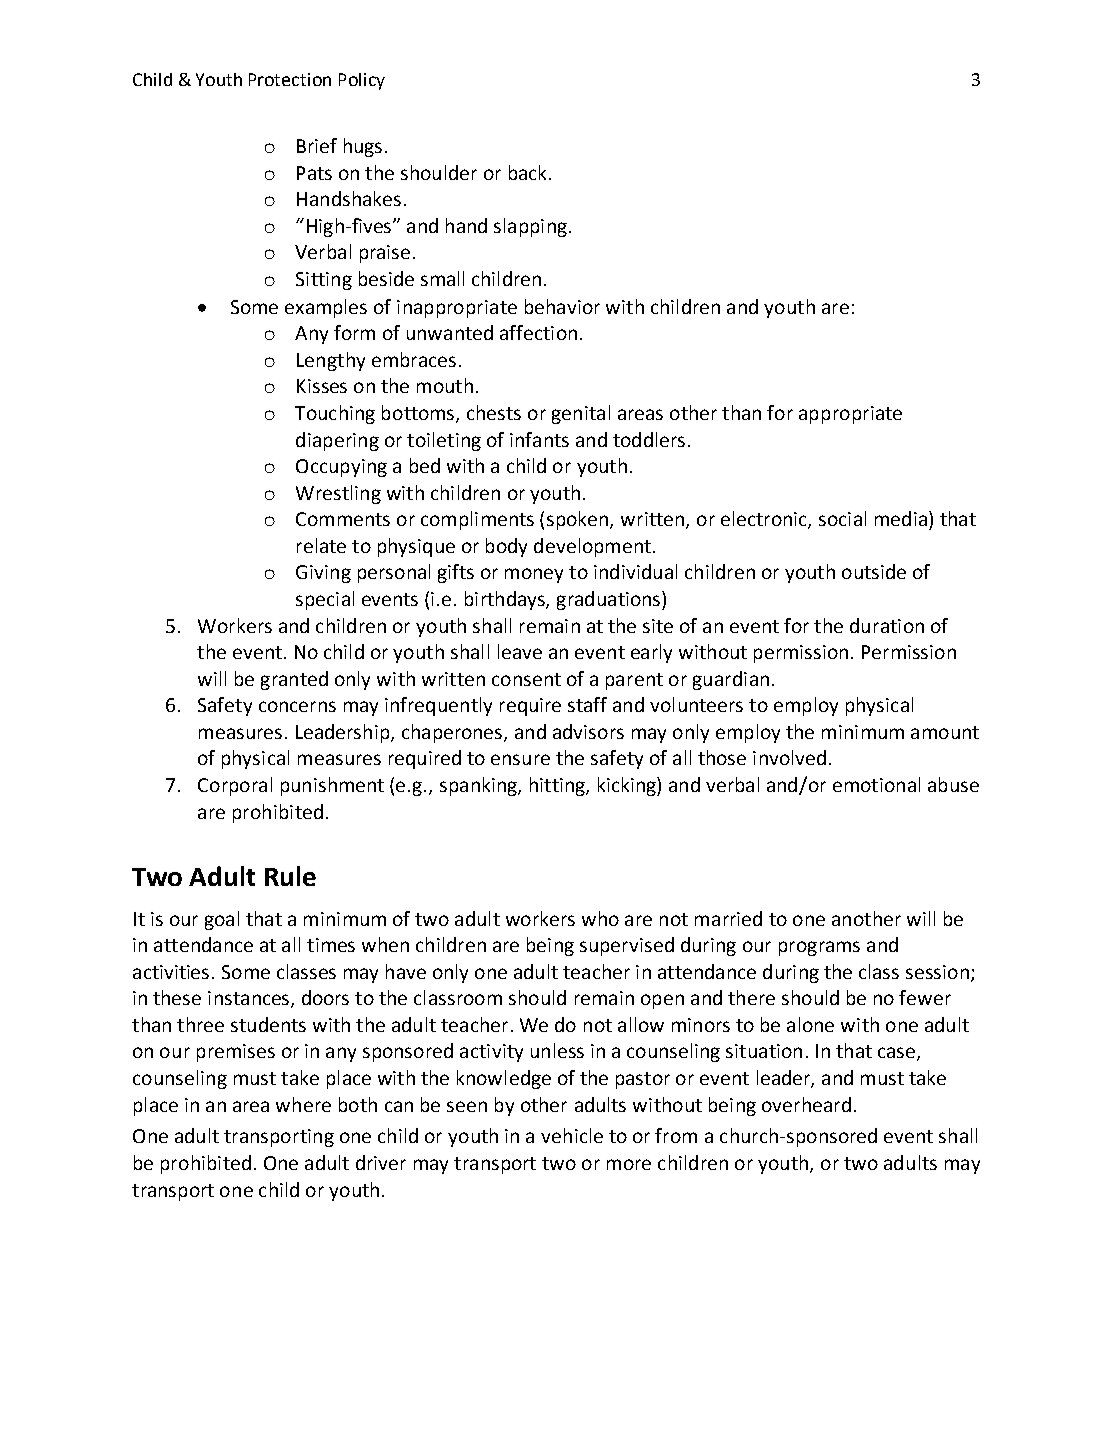  What do you see at coordinates (887, 625) in the screenshot?
I see `duration` at bounding box center [887, 625].
